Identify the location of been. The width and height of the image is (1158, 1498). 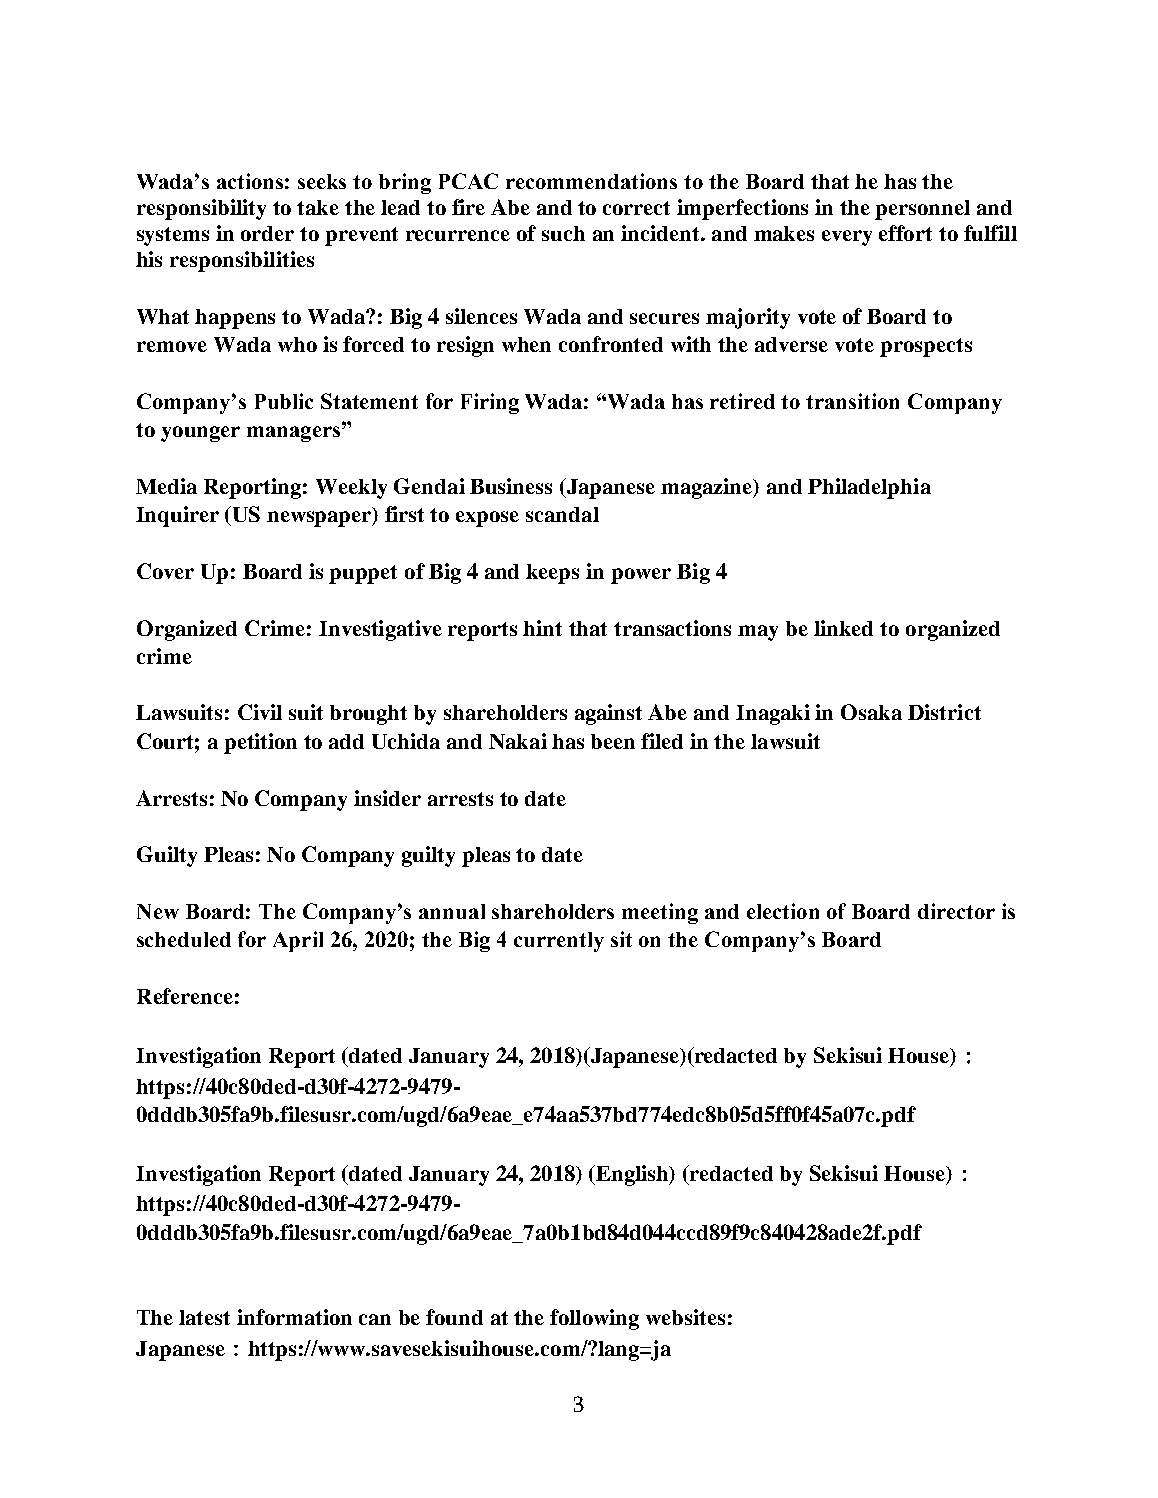
(613, 741).
